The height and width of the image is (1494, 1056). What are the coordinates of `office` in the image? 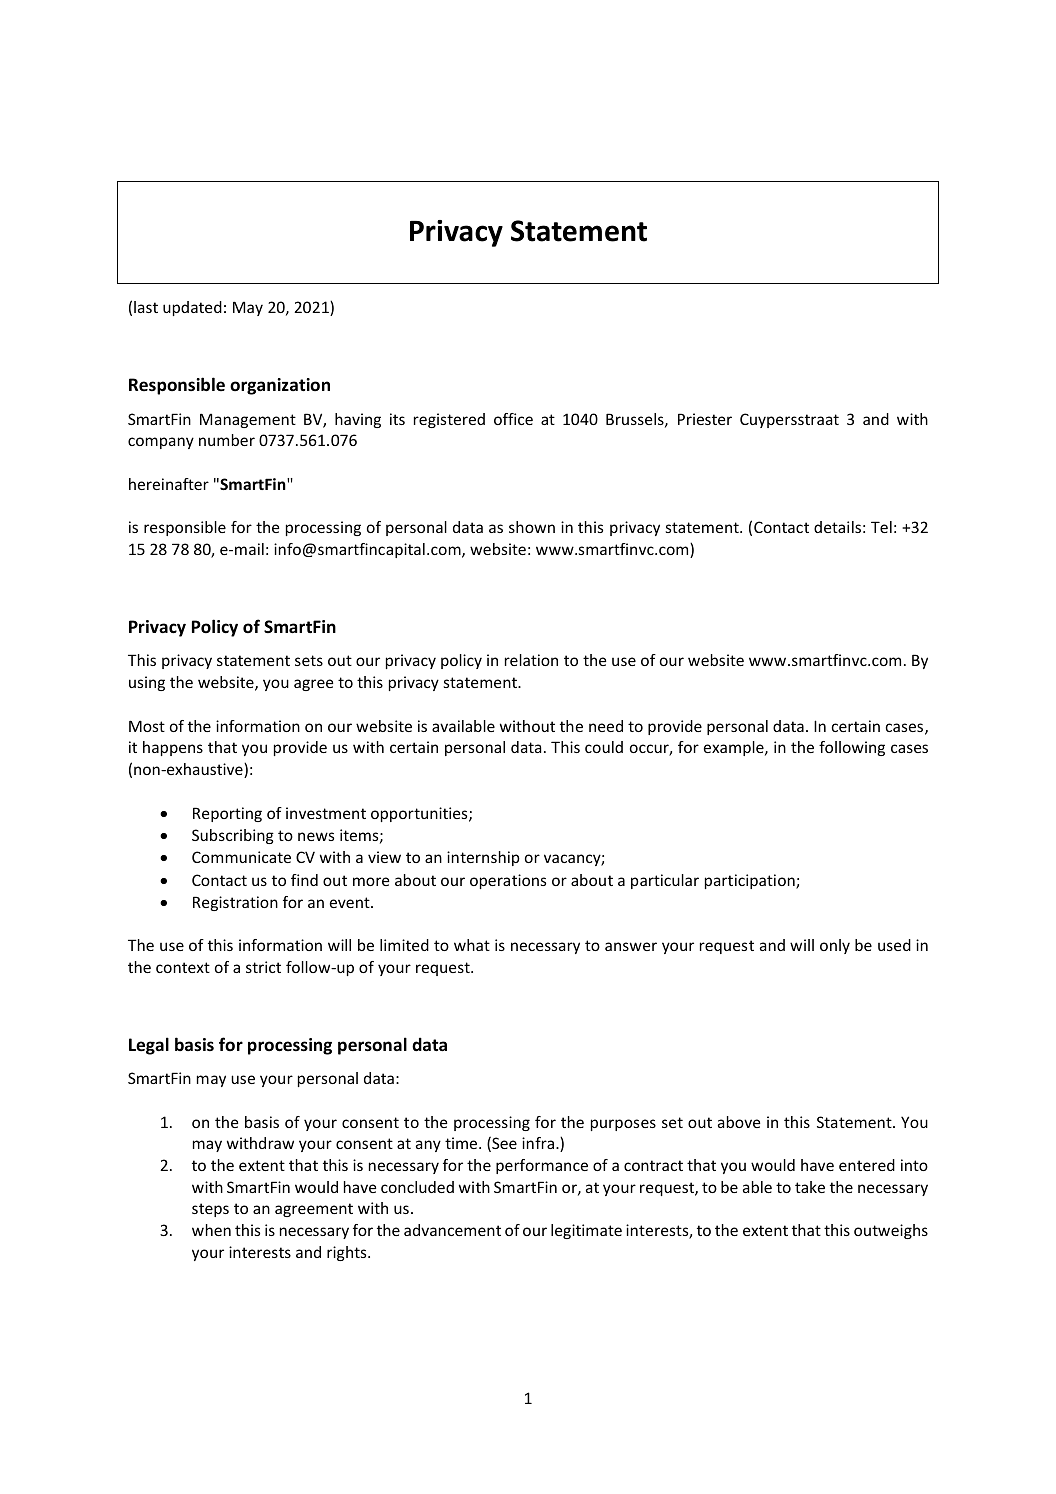 It's located at (513, 419).
